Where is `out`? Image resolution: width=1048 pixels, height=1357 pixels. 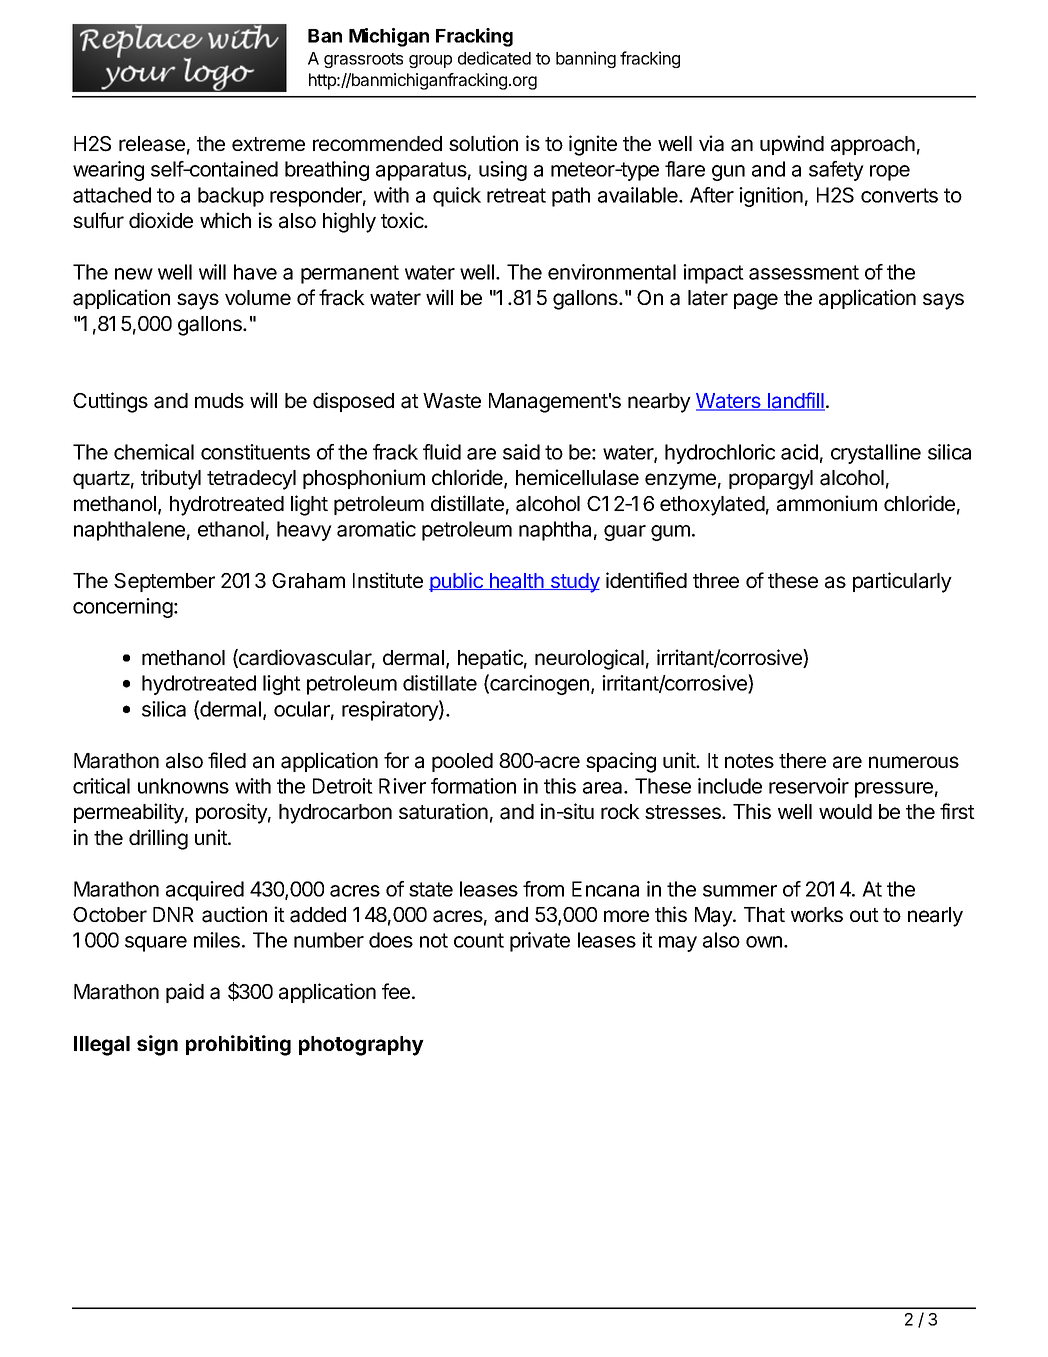
out is located at coordinates (864, 915).
